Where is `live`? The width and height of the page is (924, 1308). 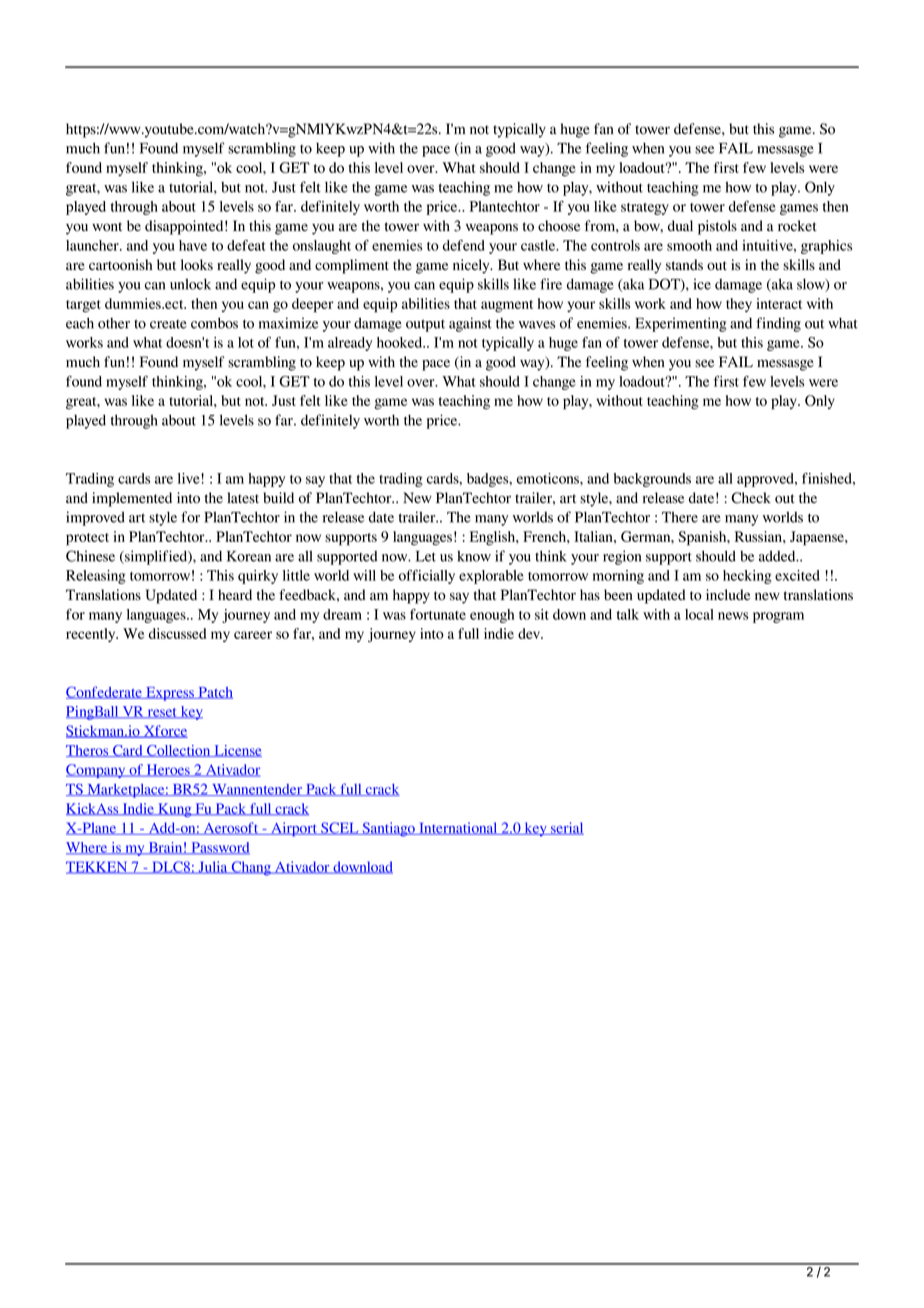
live is located at coordinates (190, 478).
